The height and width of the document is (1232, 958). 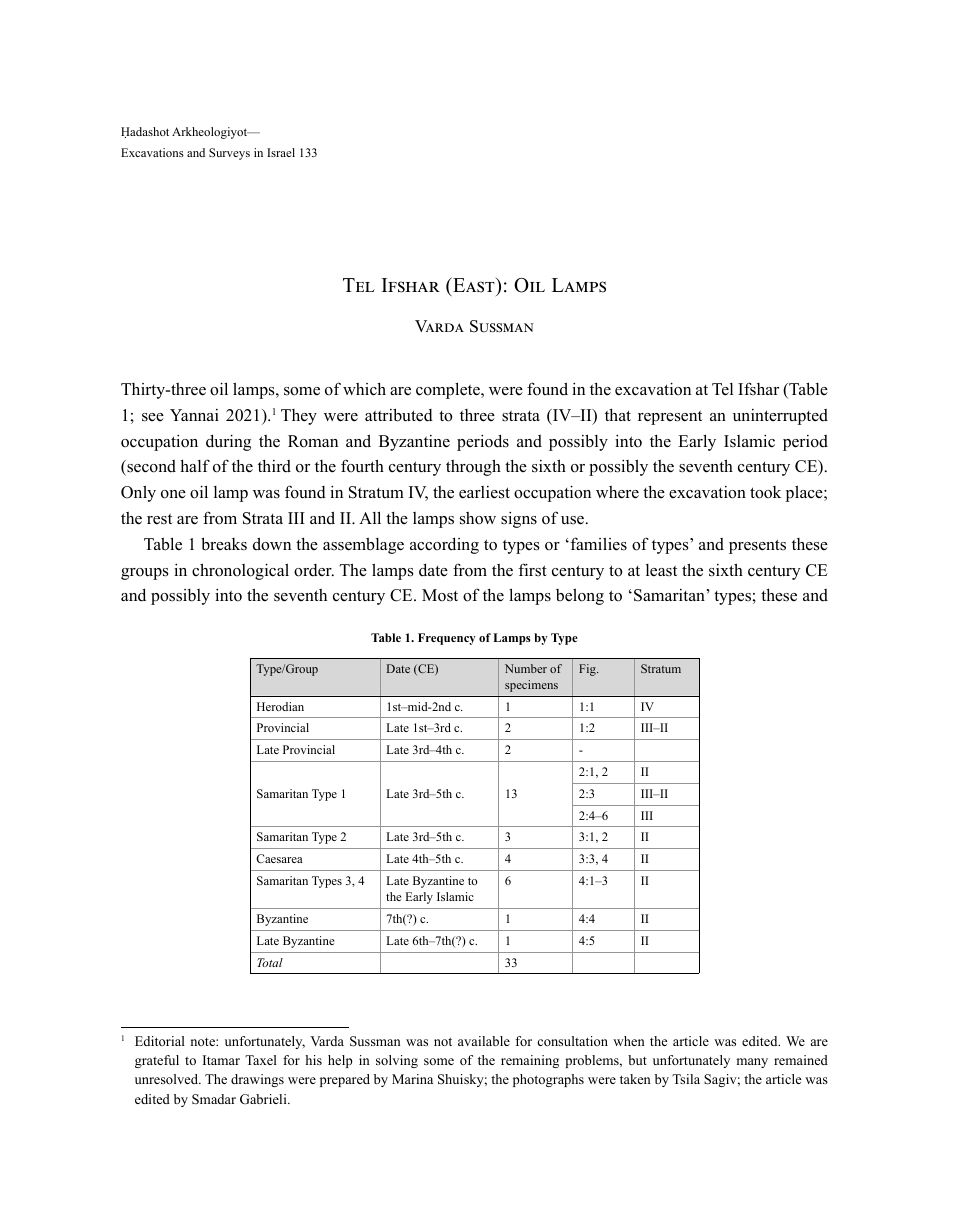 I want to click on Israel, so click(x=281, y=152).
